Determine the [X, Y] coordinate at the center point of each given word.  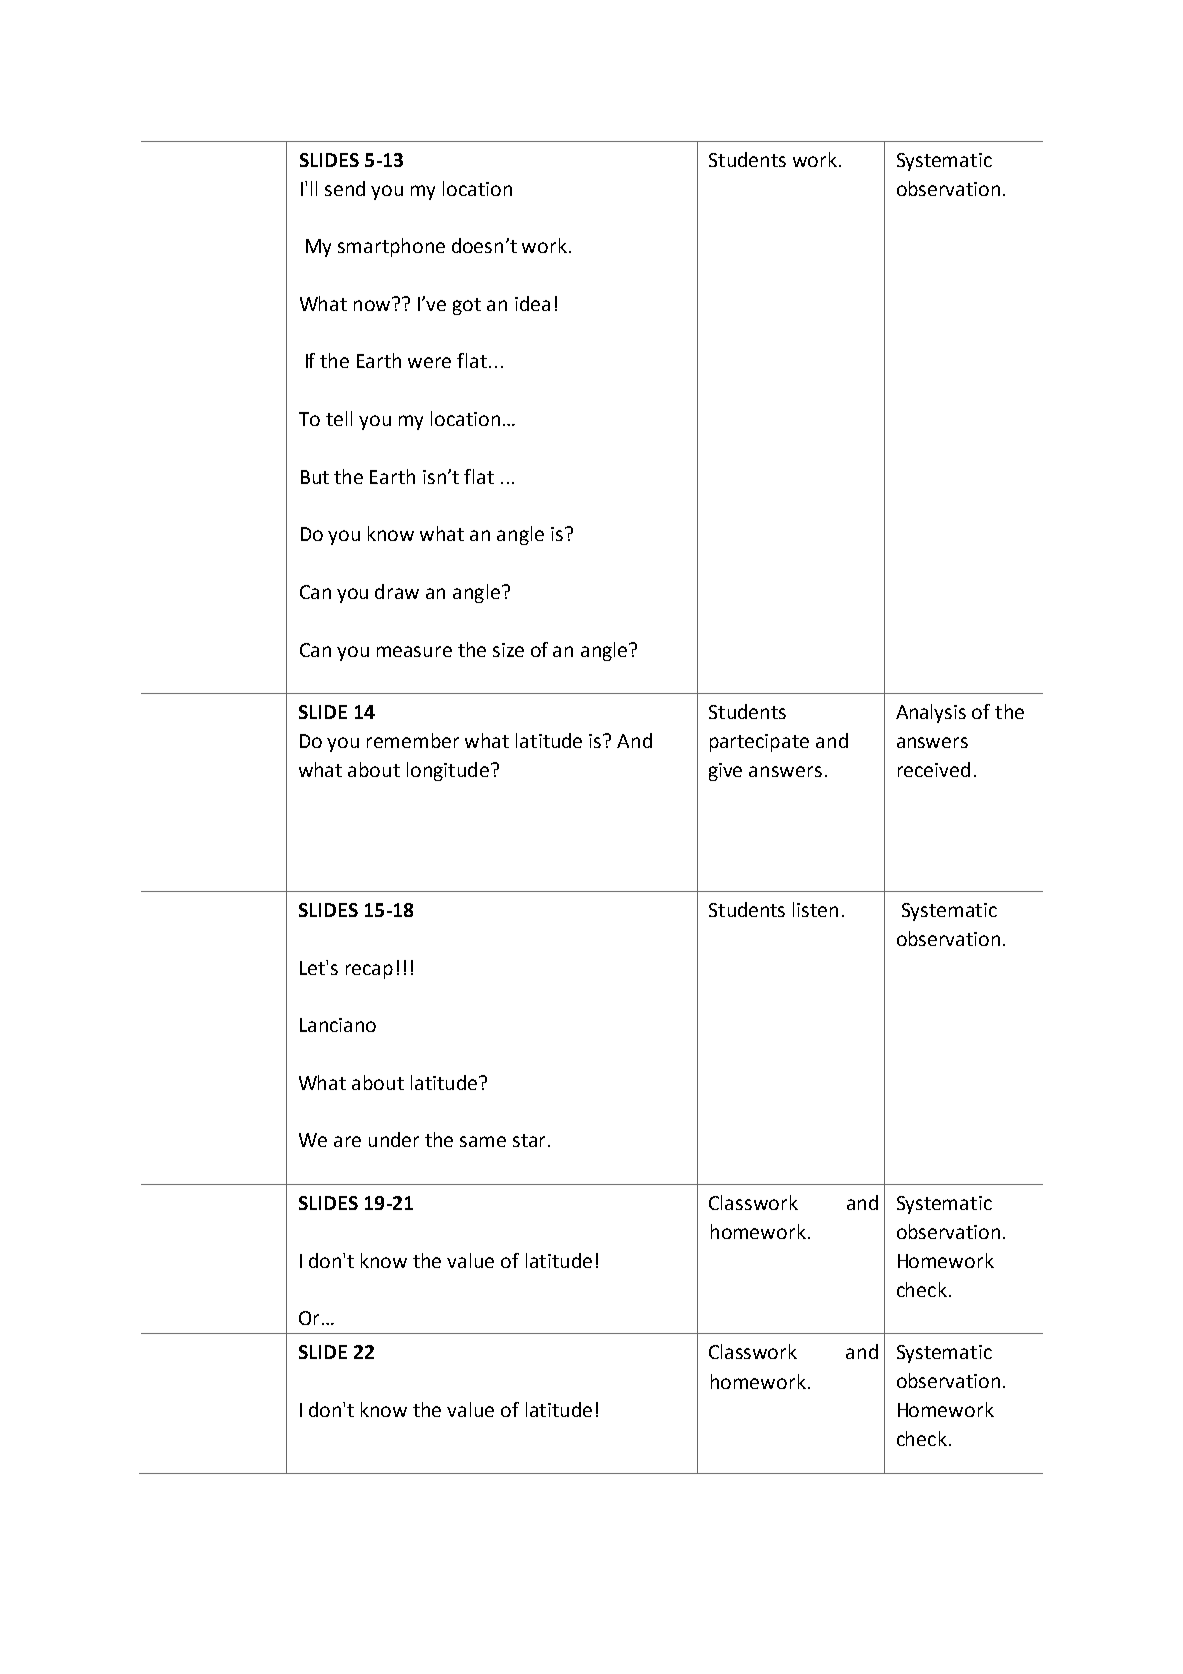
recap [369, 971]
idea [532, 303]
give [725, 772]
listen [815, 909]
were [429, 362]
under [394, 1139]
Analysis [931, 713]
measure [414, 651]
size [508, 650]
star [529, 1140]
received [934, 769]
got [467, 306]
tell [339, 418]
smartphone [391, 247]
